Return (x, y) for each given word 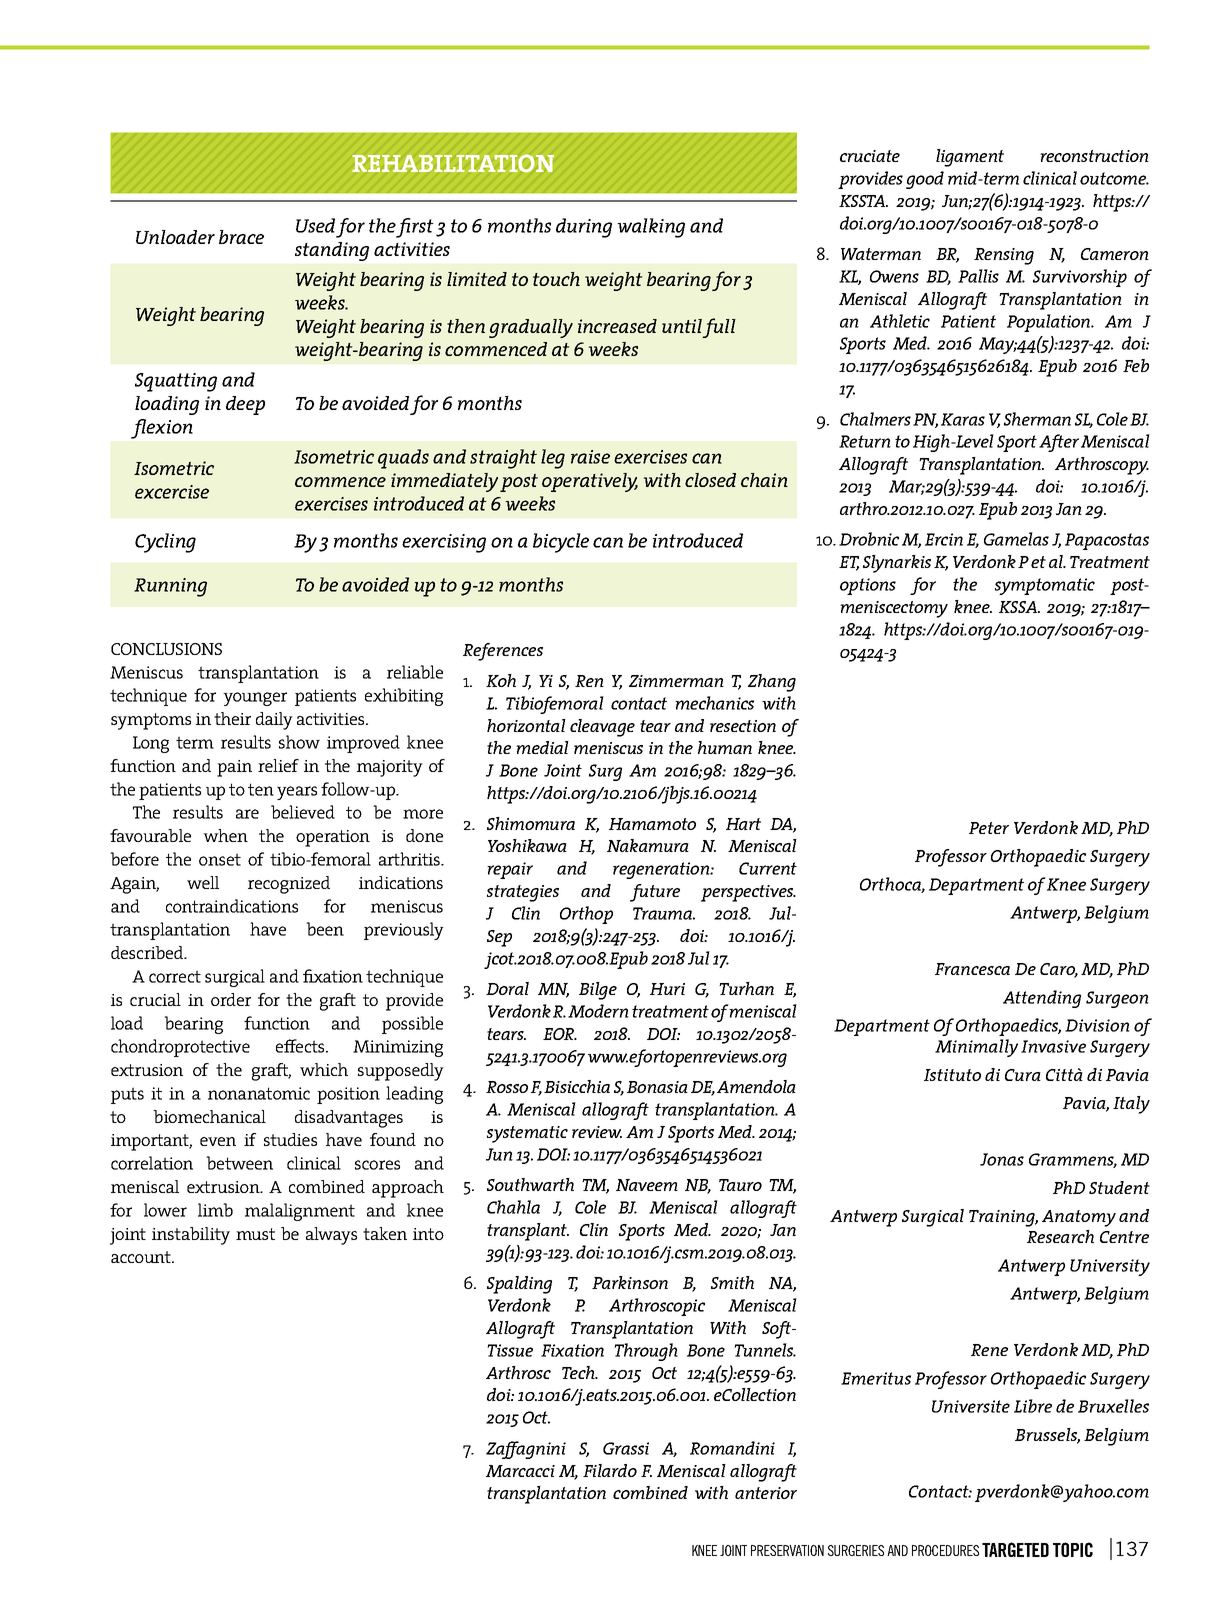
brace (241, 237)
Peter (989, 828)
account (142, 1257)
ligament (970, 158)
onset (220, 859)
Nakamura (648, 845)
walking (651, 228)
